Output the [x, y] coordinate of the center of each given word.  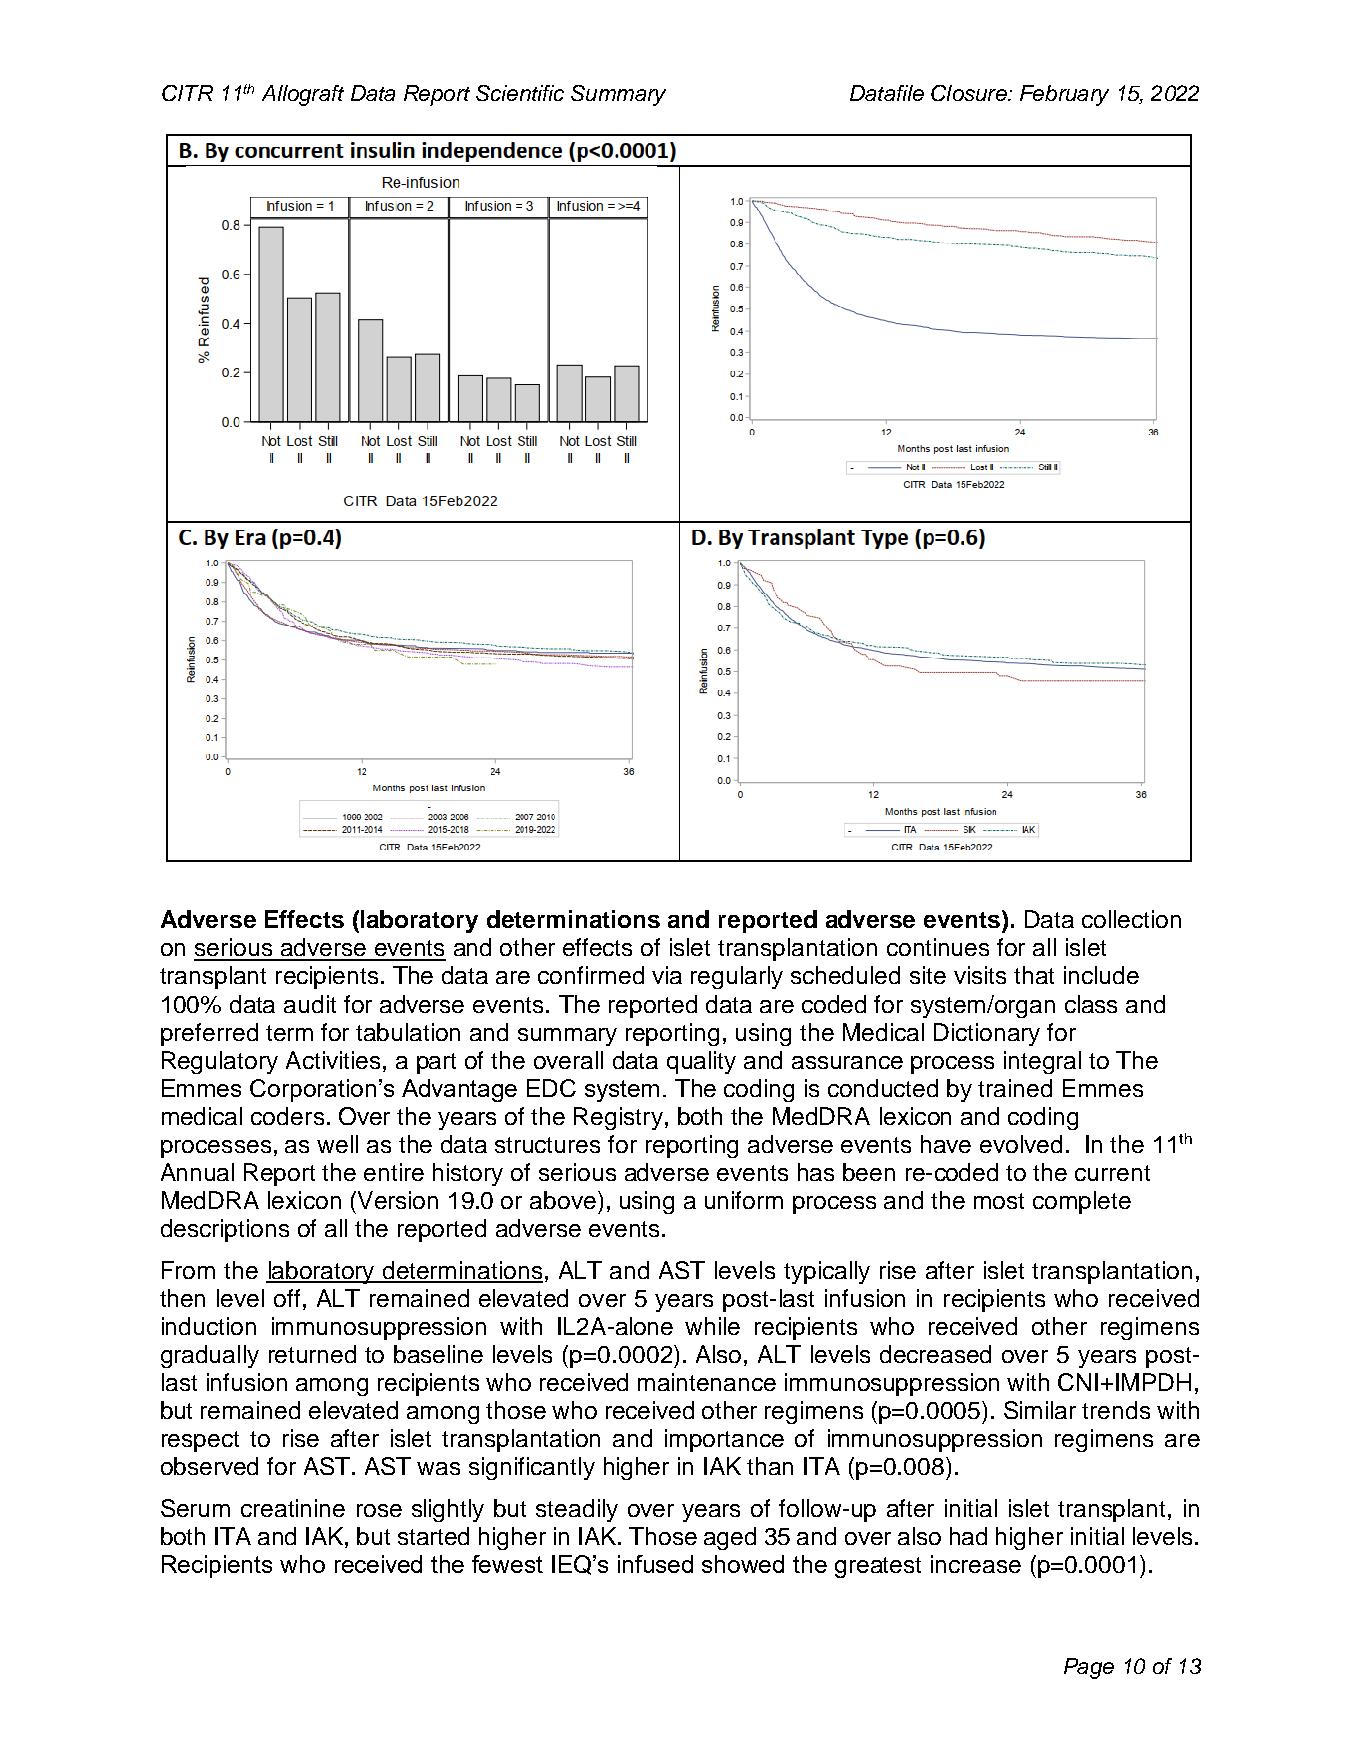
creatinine [293, 1508]
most [999, 1201]
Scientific [520, 93]
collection [1131, 919]
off [287, 1298]
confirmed [591, 975]
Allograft [303, 95]
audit [310, 1004]
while [712, 1326]
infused [655, 1564]
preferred [209, 1034]
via [667, 975]
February [1064, 95]
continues [938, 947]
